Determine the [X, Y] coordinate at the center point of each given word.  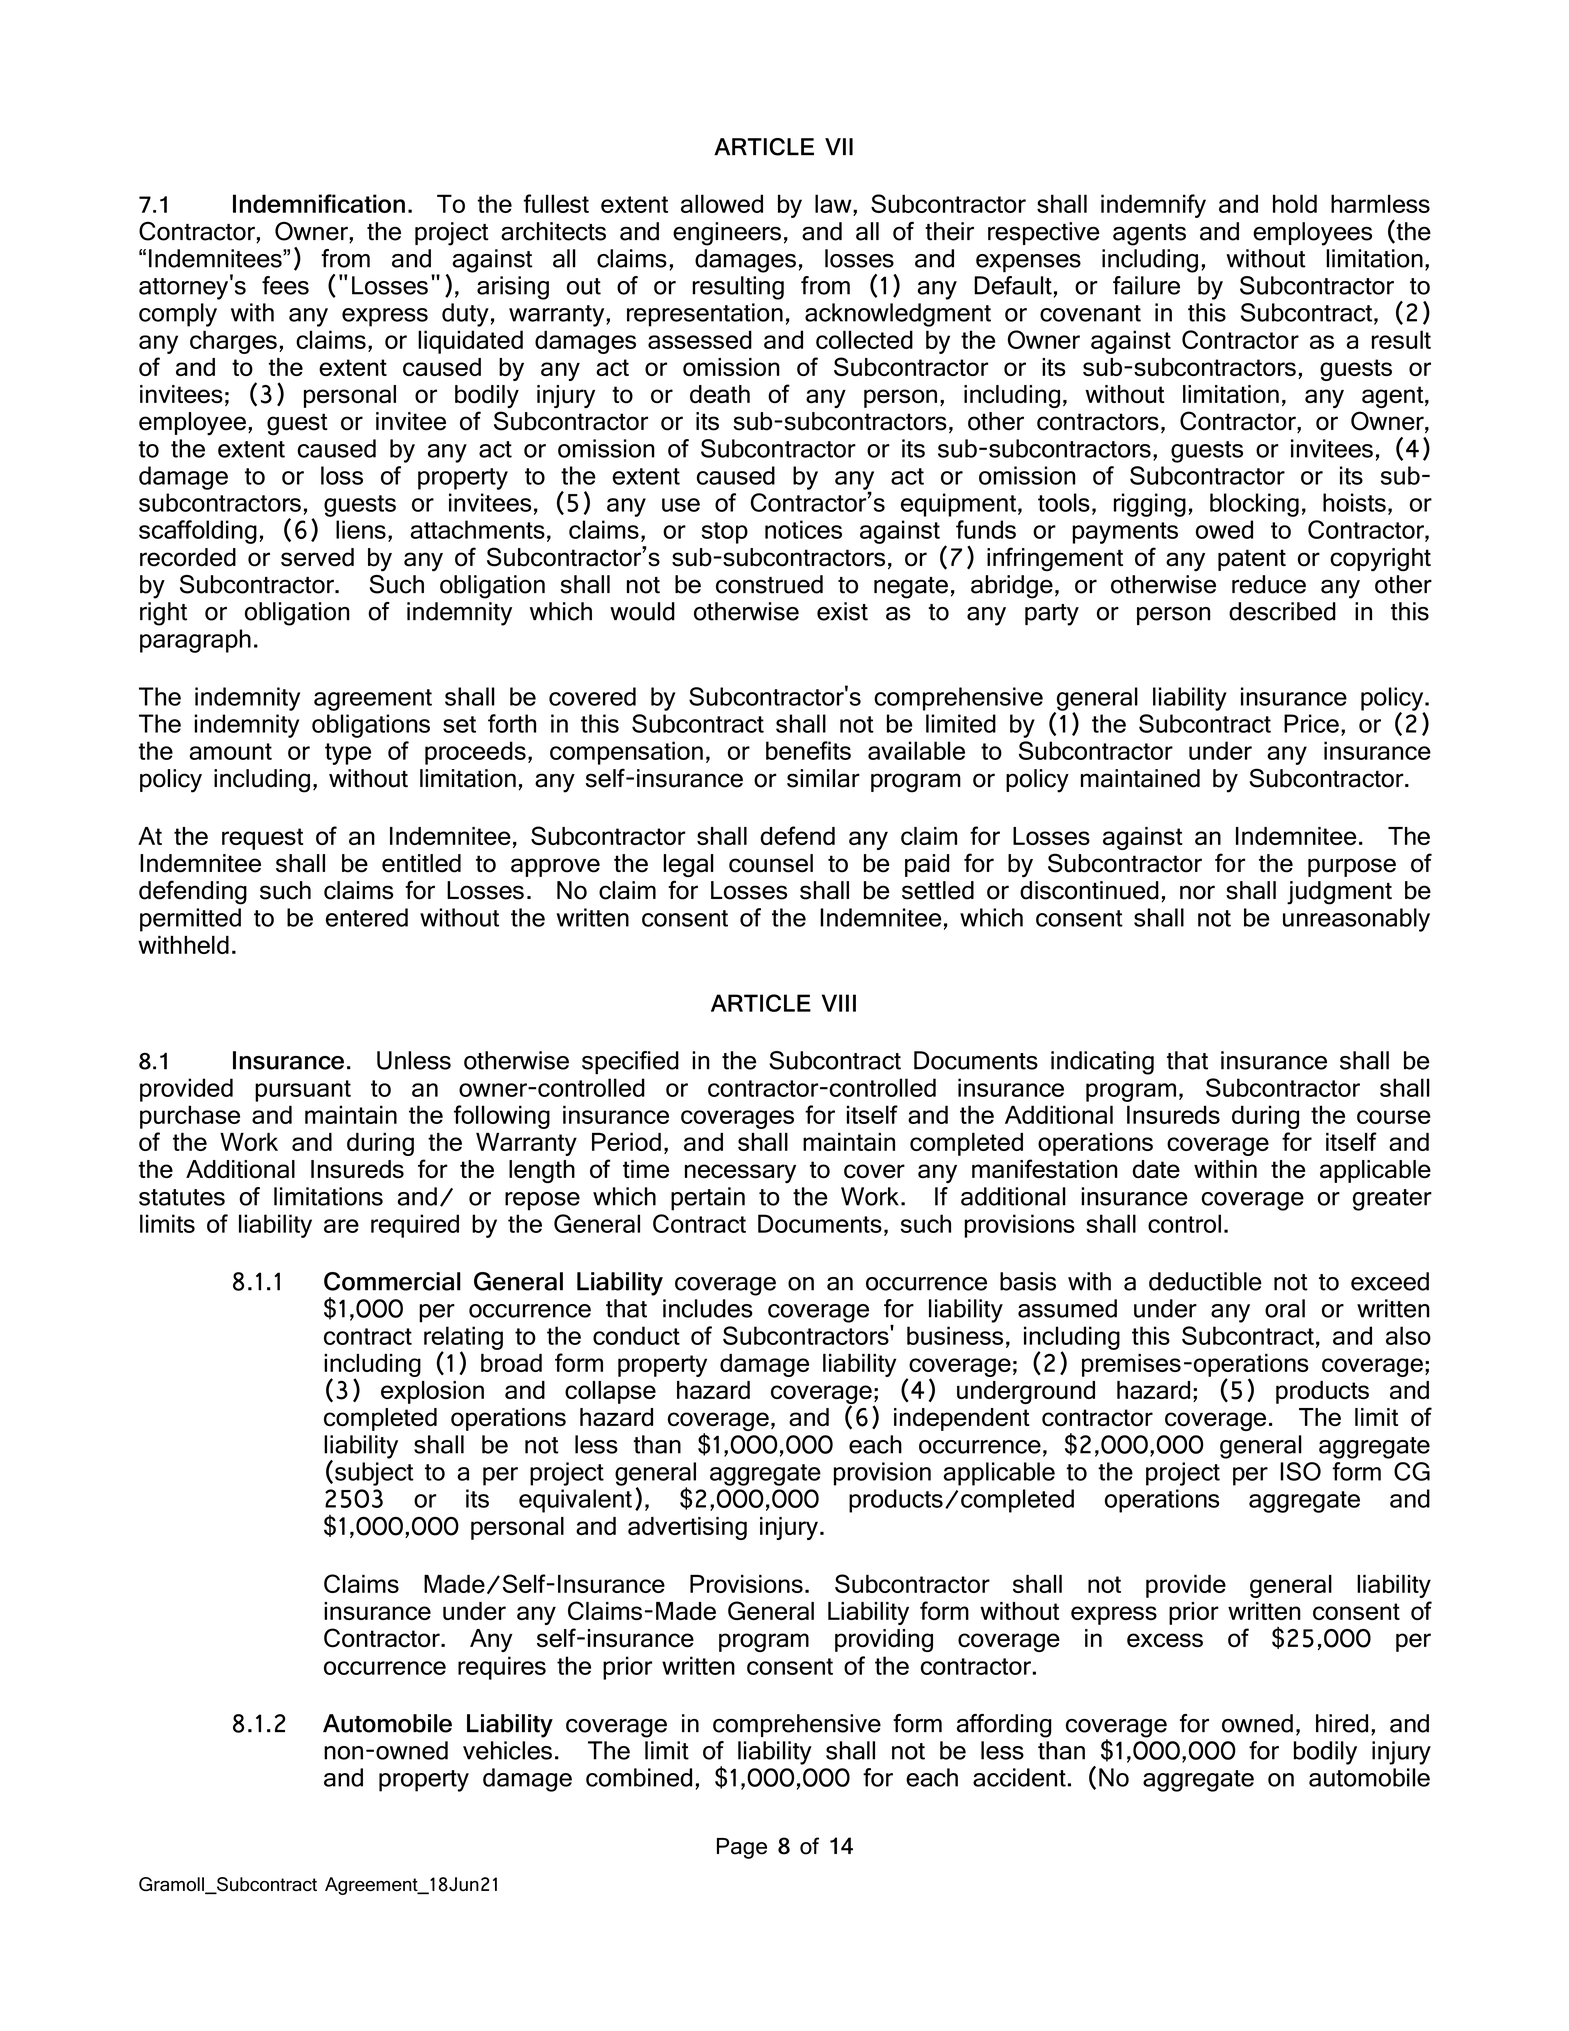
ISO [1300, 1471]
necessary [740, 1173]
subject [374, 1474]
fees [285, 285]
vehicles [507, 1750]
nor [1197, 892]
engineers [727, 234]
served [317, 557]
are [341, 1226]
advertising [687, 1528]
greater [1392, 1200]
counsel [771, 863]
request [262, 839]
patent [1252, 560]
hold [1295, 203]
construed [769, 584]
